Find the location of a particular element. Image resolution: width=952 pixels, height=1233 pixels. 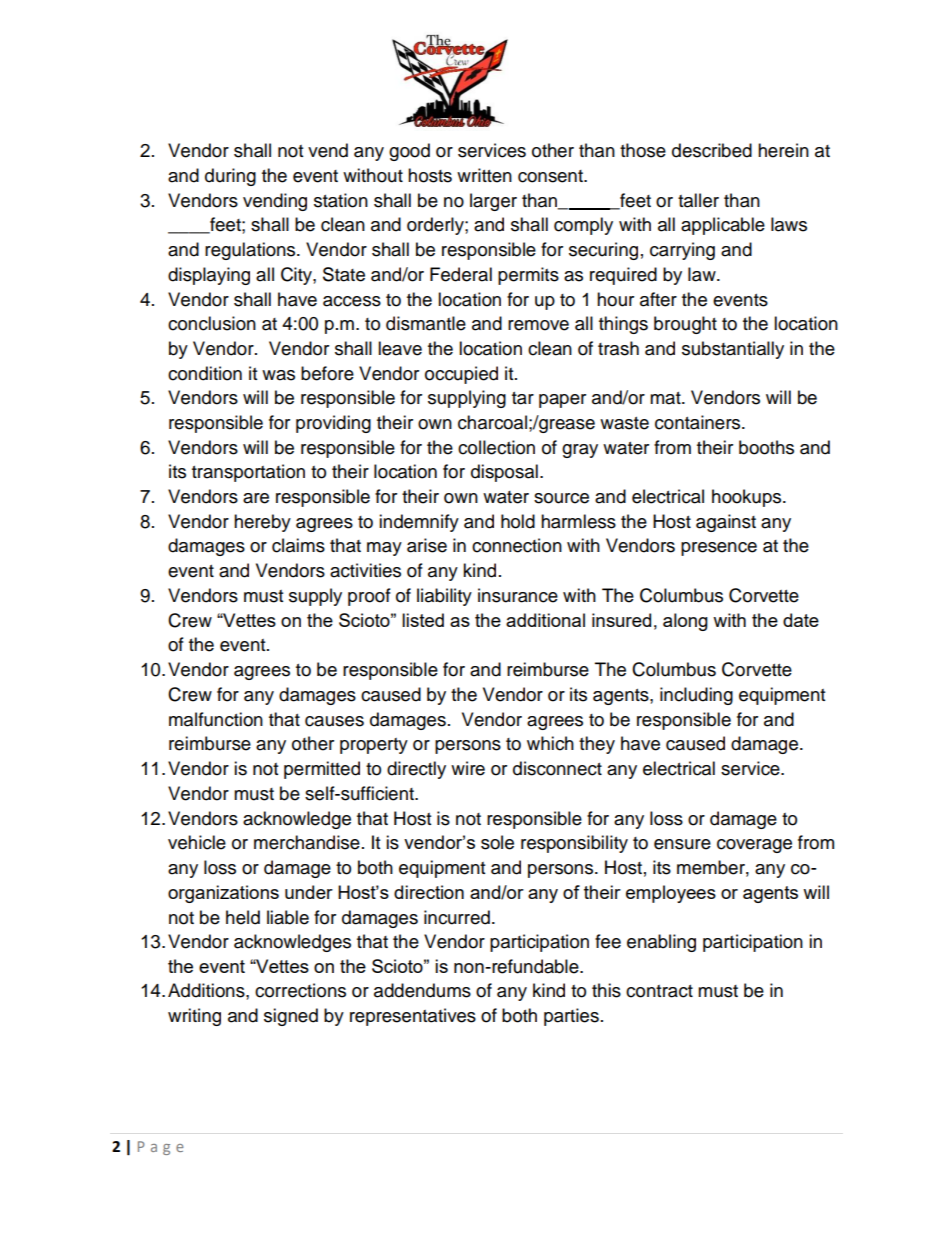

conclusion is located at coordinates (212, 323).
